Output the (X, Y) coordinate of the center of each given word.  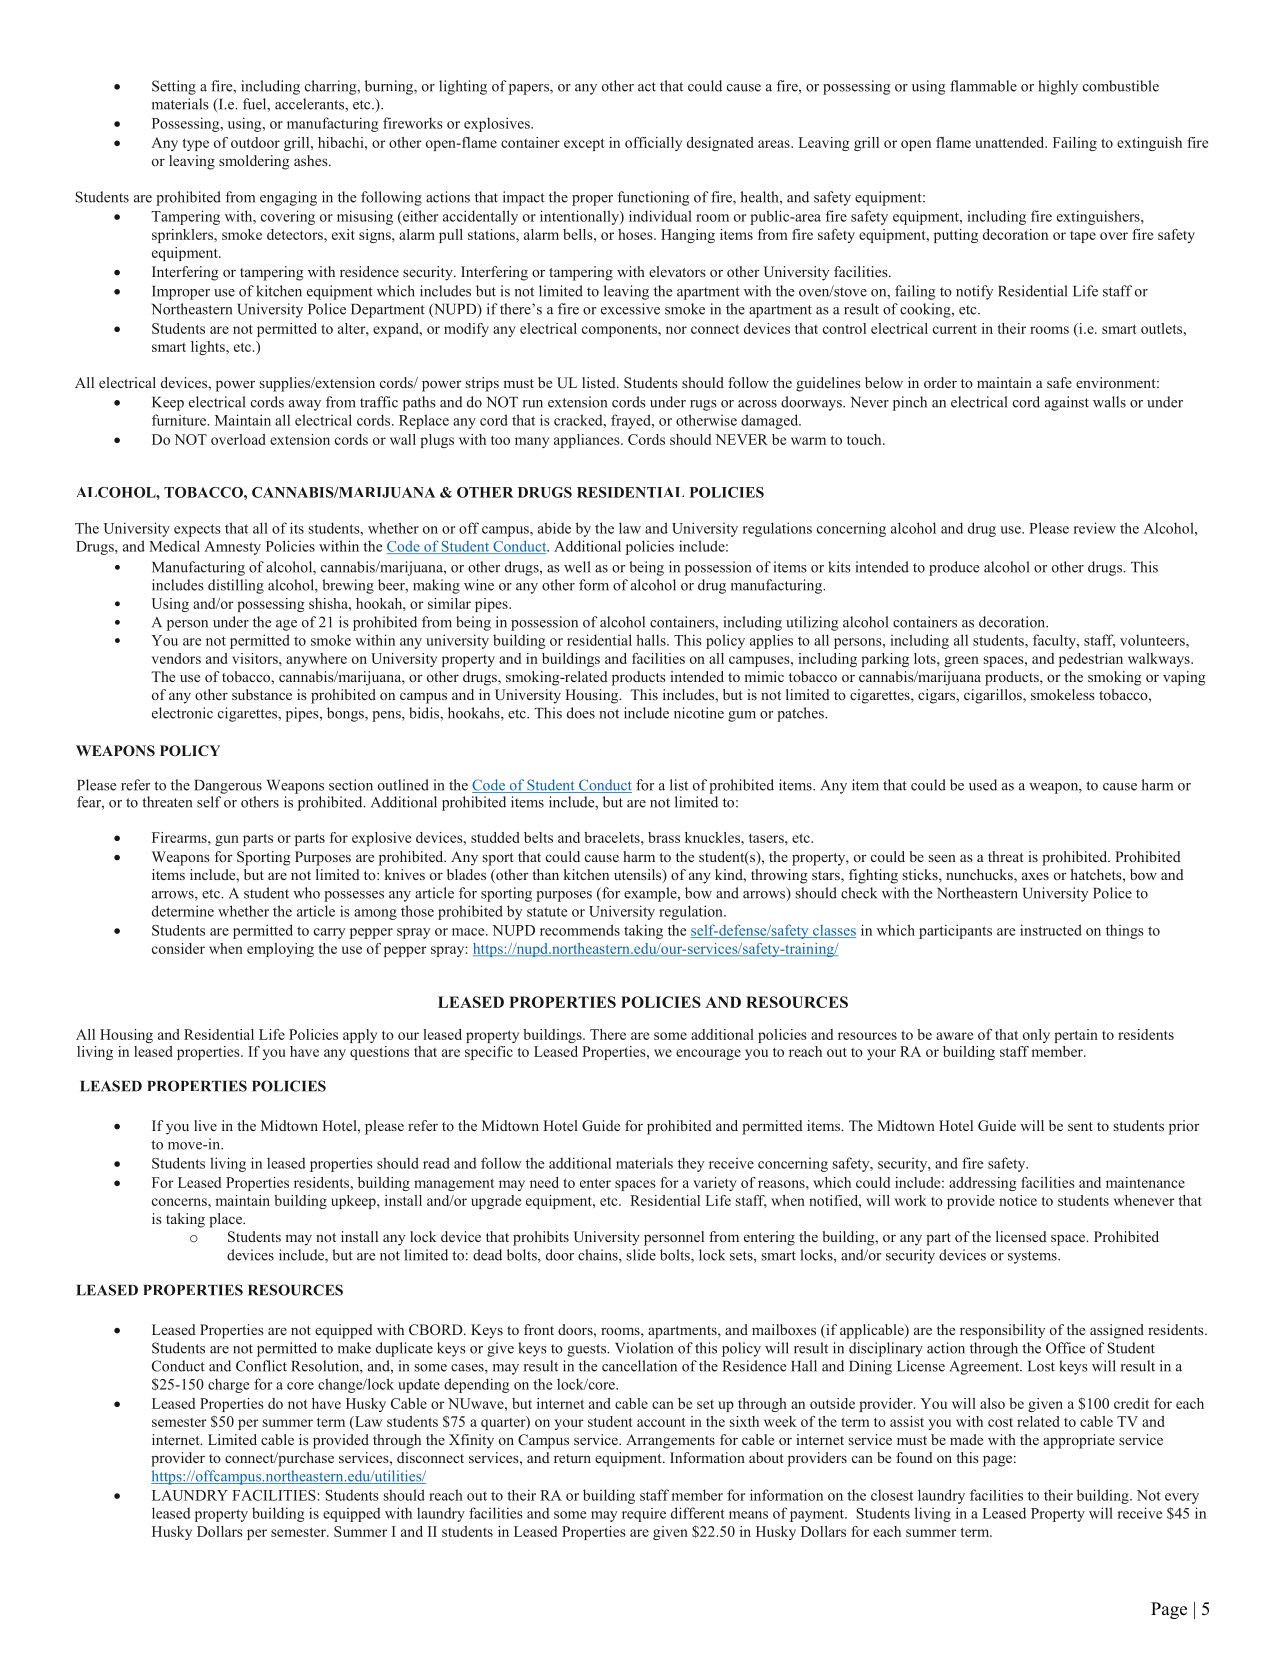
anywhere (316, 660)
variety (715, 1184)
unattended (1011, 142)
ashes (312, 160)
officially (653, 144)
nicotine (699, 713)
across (757, 404)
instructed (1051, 930)
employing (280, 950)
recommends (580, 930)
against (1067, 403)
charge (228, 1385)
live (205, 1125)
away (305, 405)
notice (1018, 1200)
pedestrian (1091, 660)
